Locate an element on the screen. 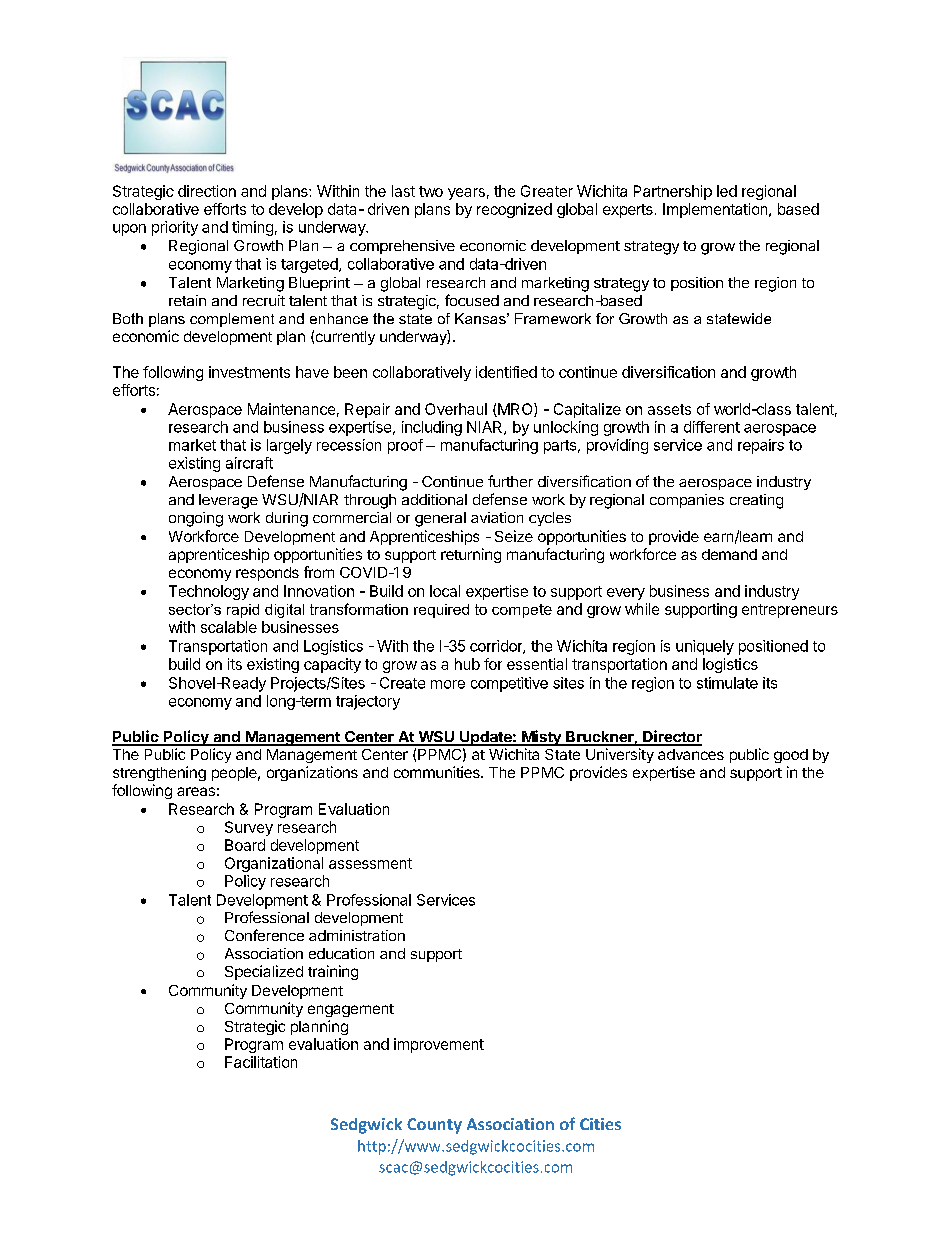  hub is located at coordinates (467, 664).
